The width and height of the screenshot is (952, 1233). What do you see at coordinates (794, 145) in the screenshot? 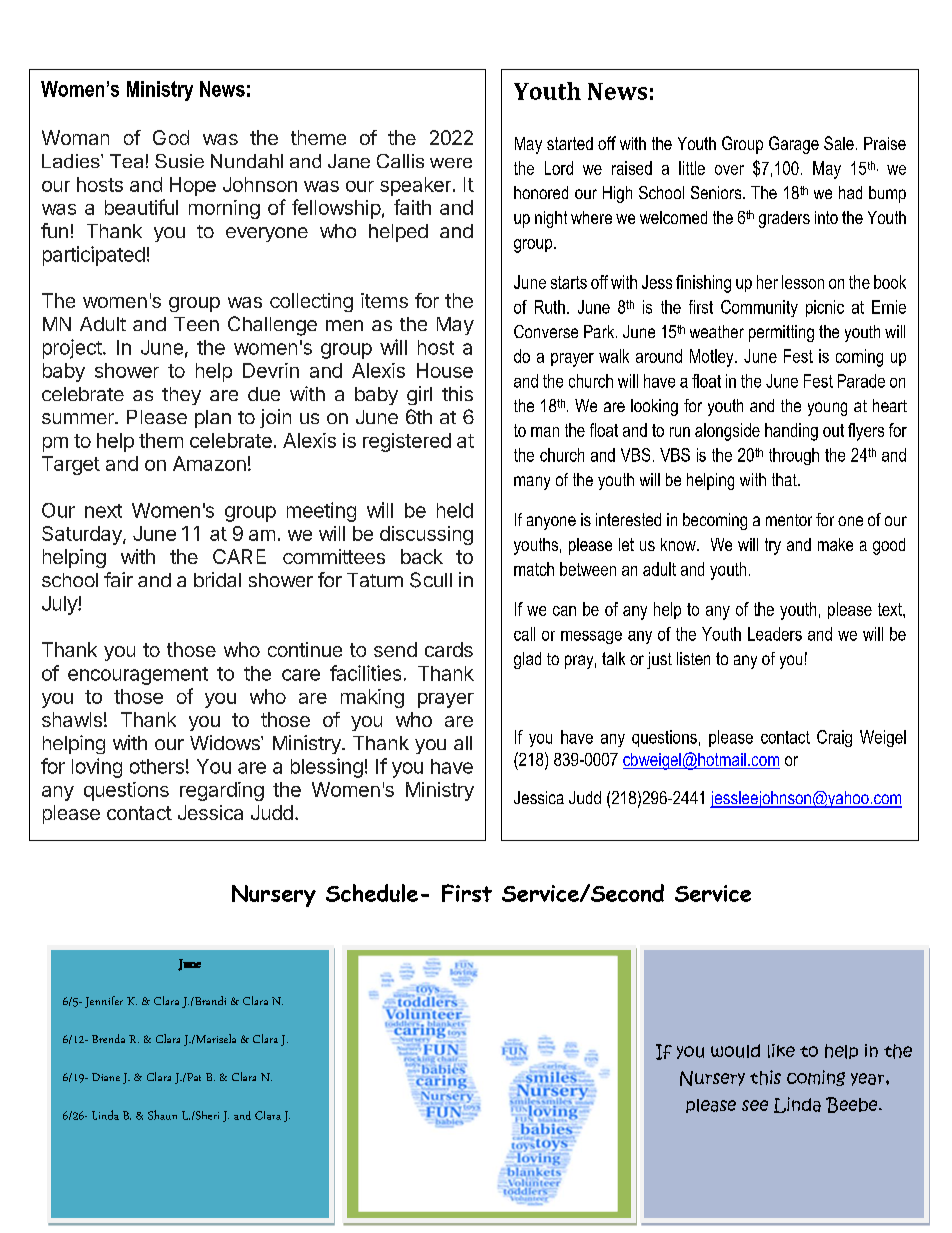
I see `Garage` at bounding box center [794, 145].
